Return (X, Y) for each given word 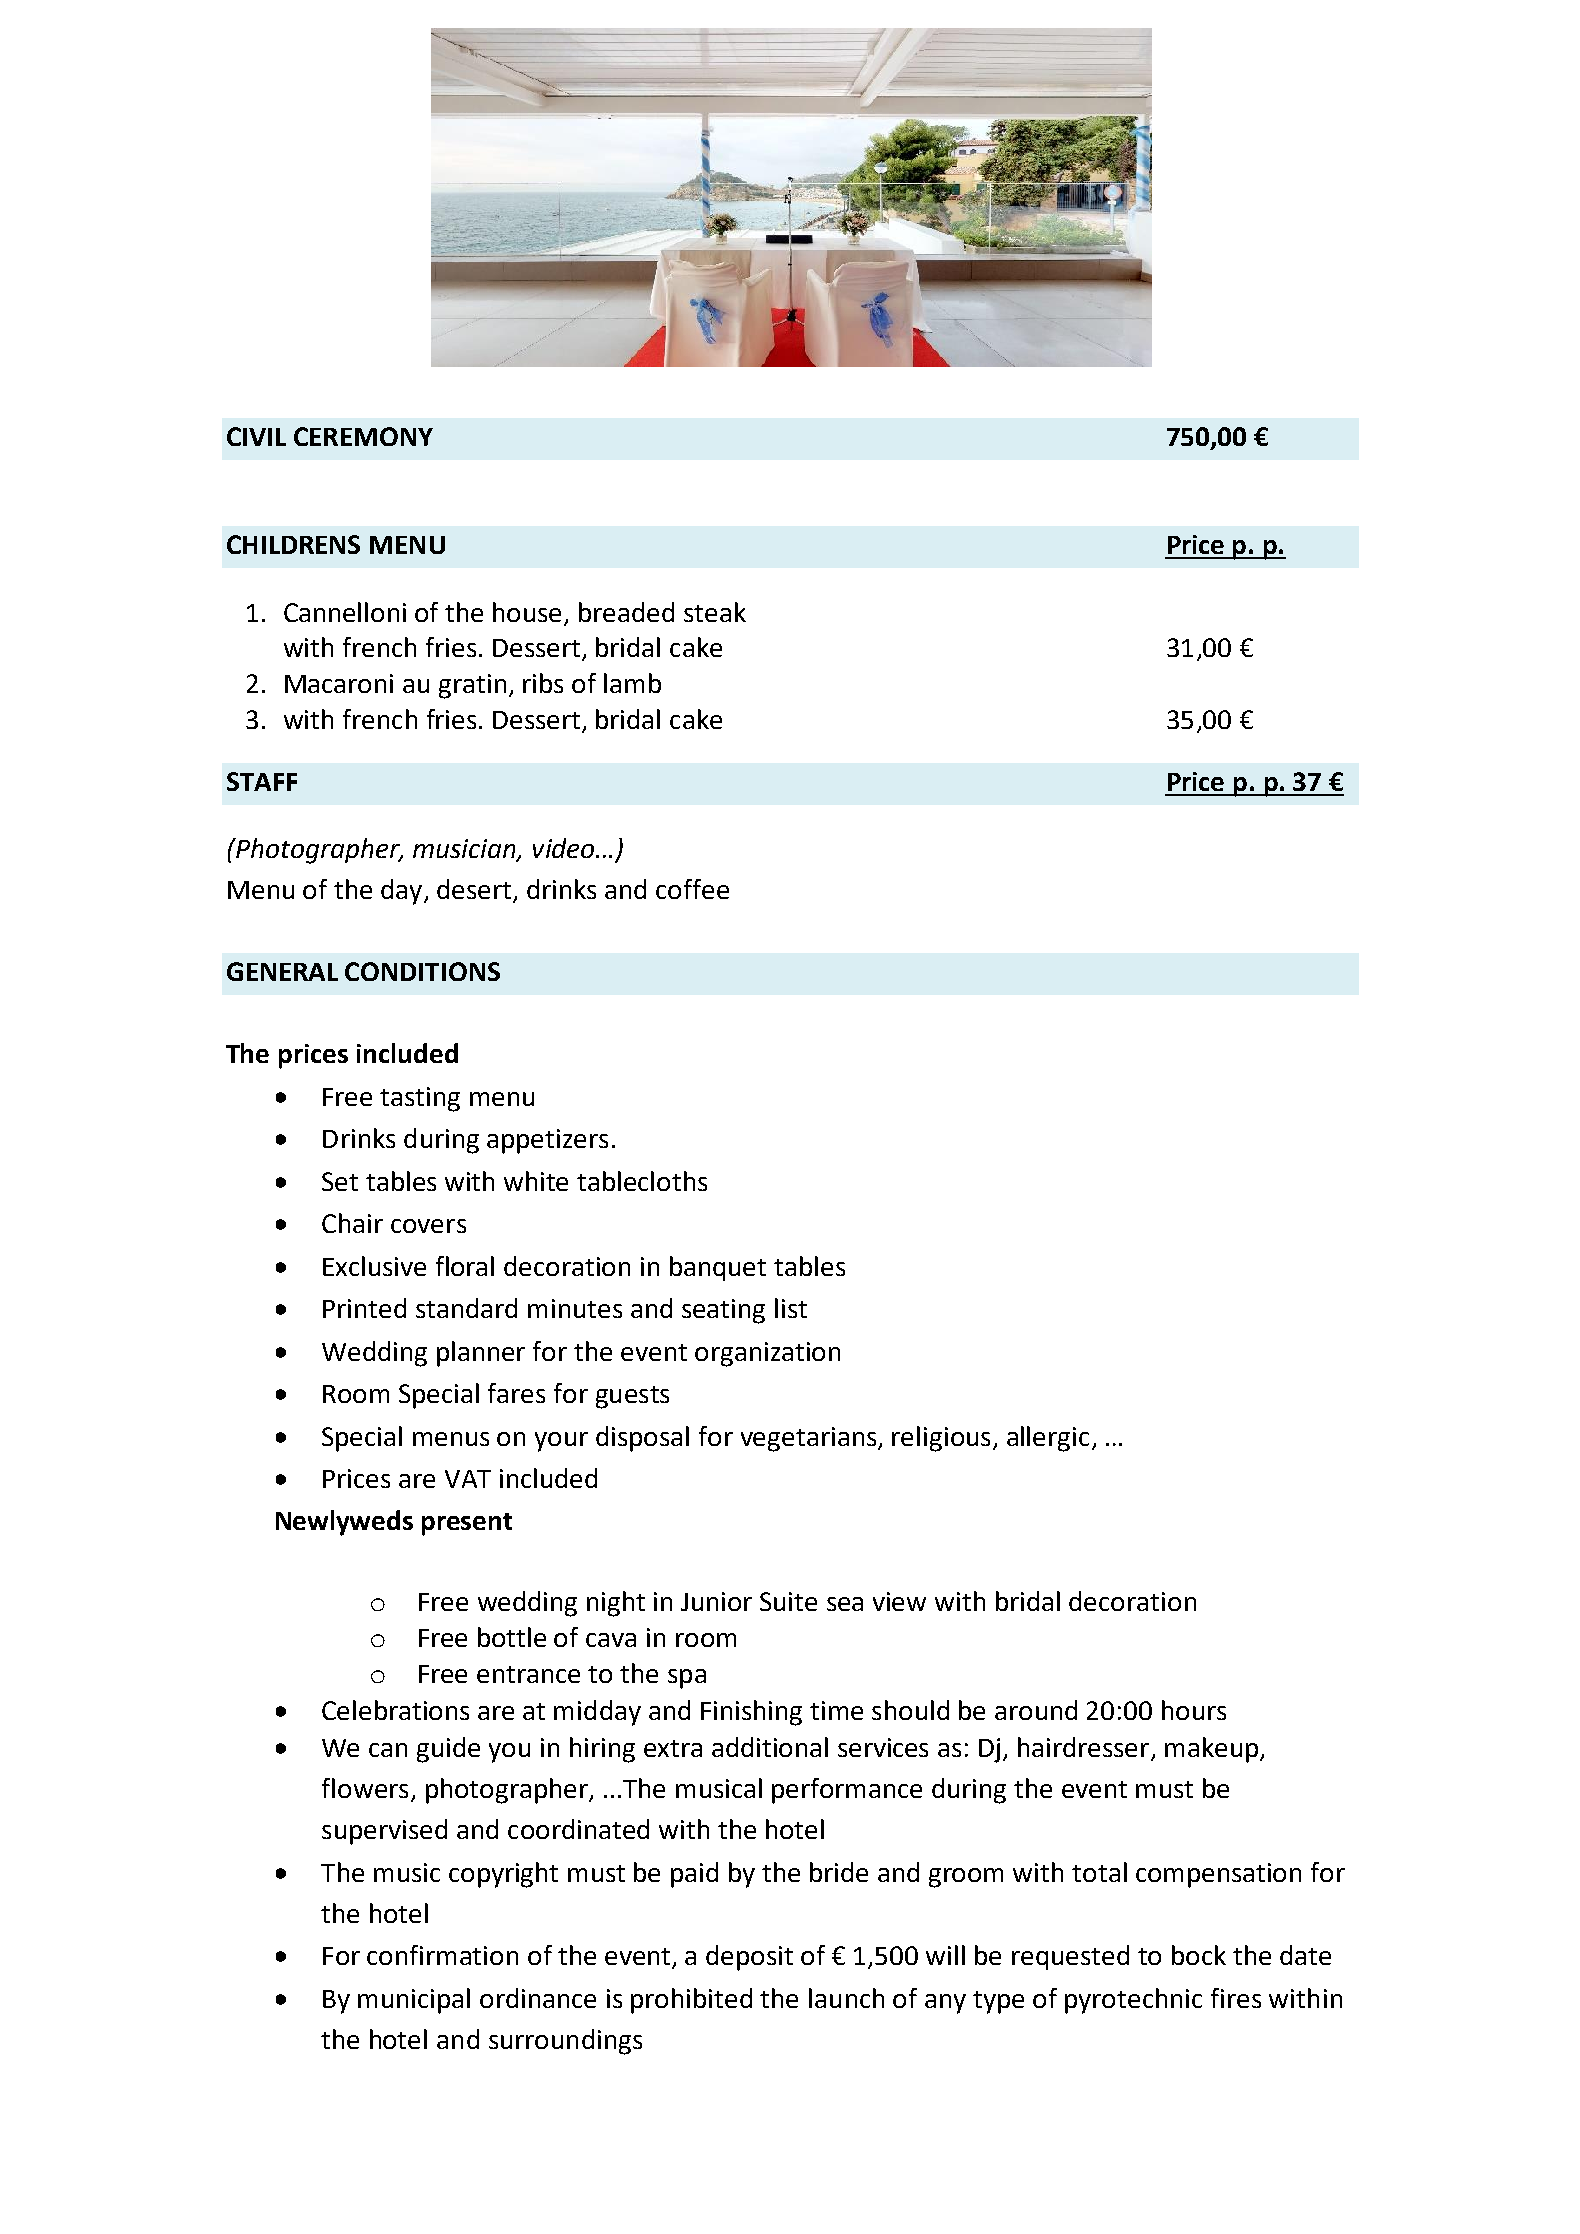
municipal (414, 2001)
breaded (626, 612)
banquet (718, 1268)
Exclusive (374, 1266)
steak (715, 612)
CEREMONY (363, 436)
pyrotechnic (1133, 2001)
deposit (749, 1958)
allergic (1048, 1439)
